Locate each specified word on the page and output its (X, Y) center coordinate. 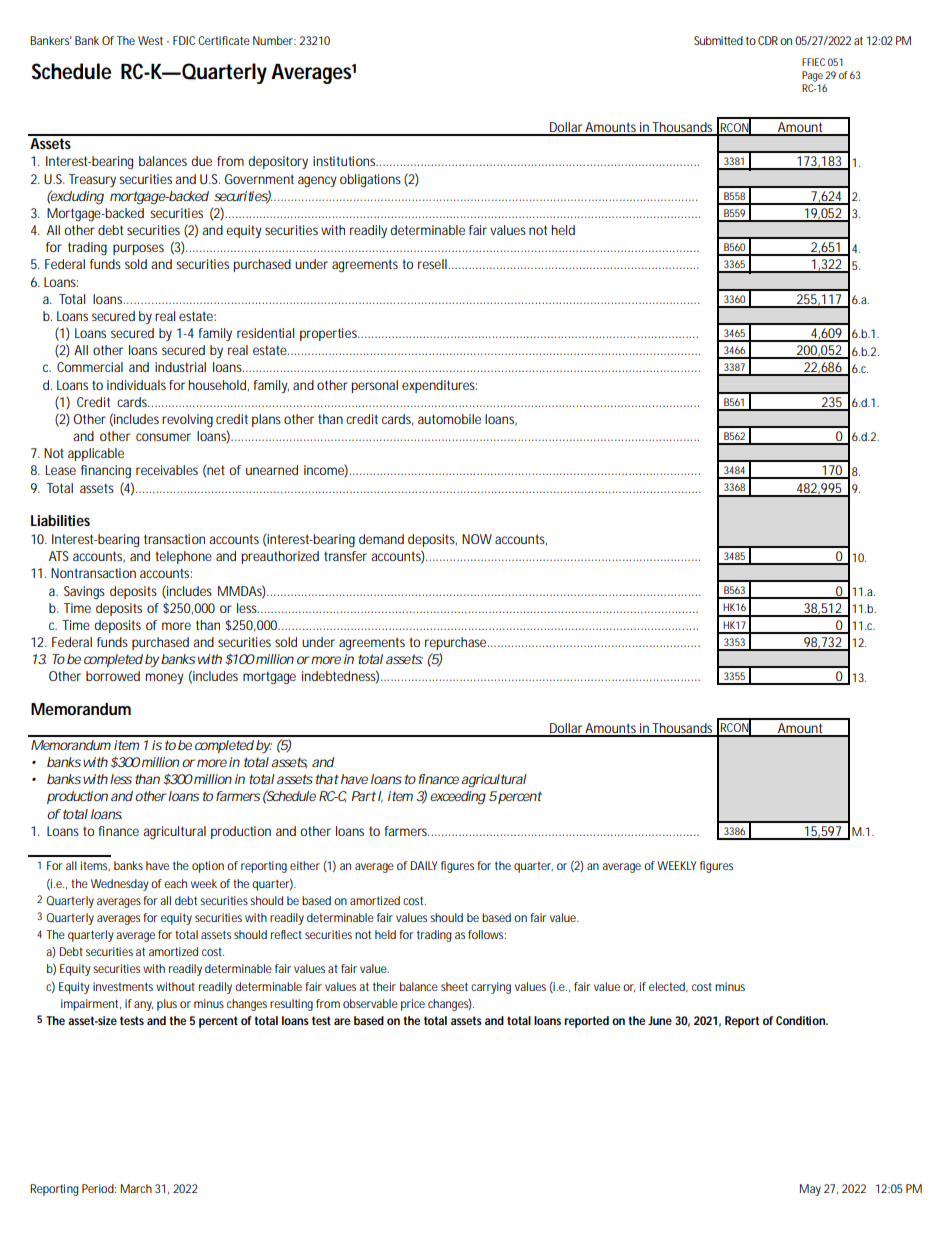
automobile (449, 419)
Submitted (718, 40)
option (208, 867)
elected (668, 987)
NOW (477, 539)
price (413, 1005)
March (136, 1188)
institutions (345, 161)
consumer (163, 437)
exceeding (458, 798)
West (150, 40)
